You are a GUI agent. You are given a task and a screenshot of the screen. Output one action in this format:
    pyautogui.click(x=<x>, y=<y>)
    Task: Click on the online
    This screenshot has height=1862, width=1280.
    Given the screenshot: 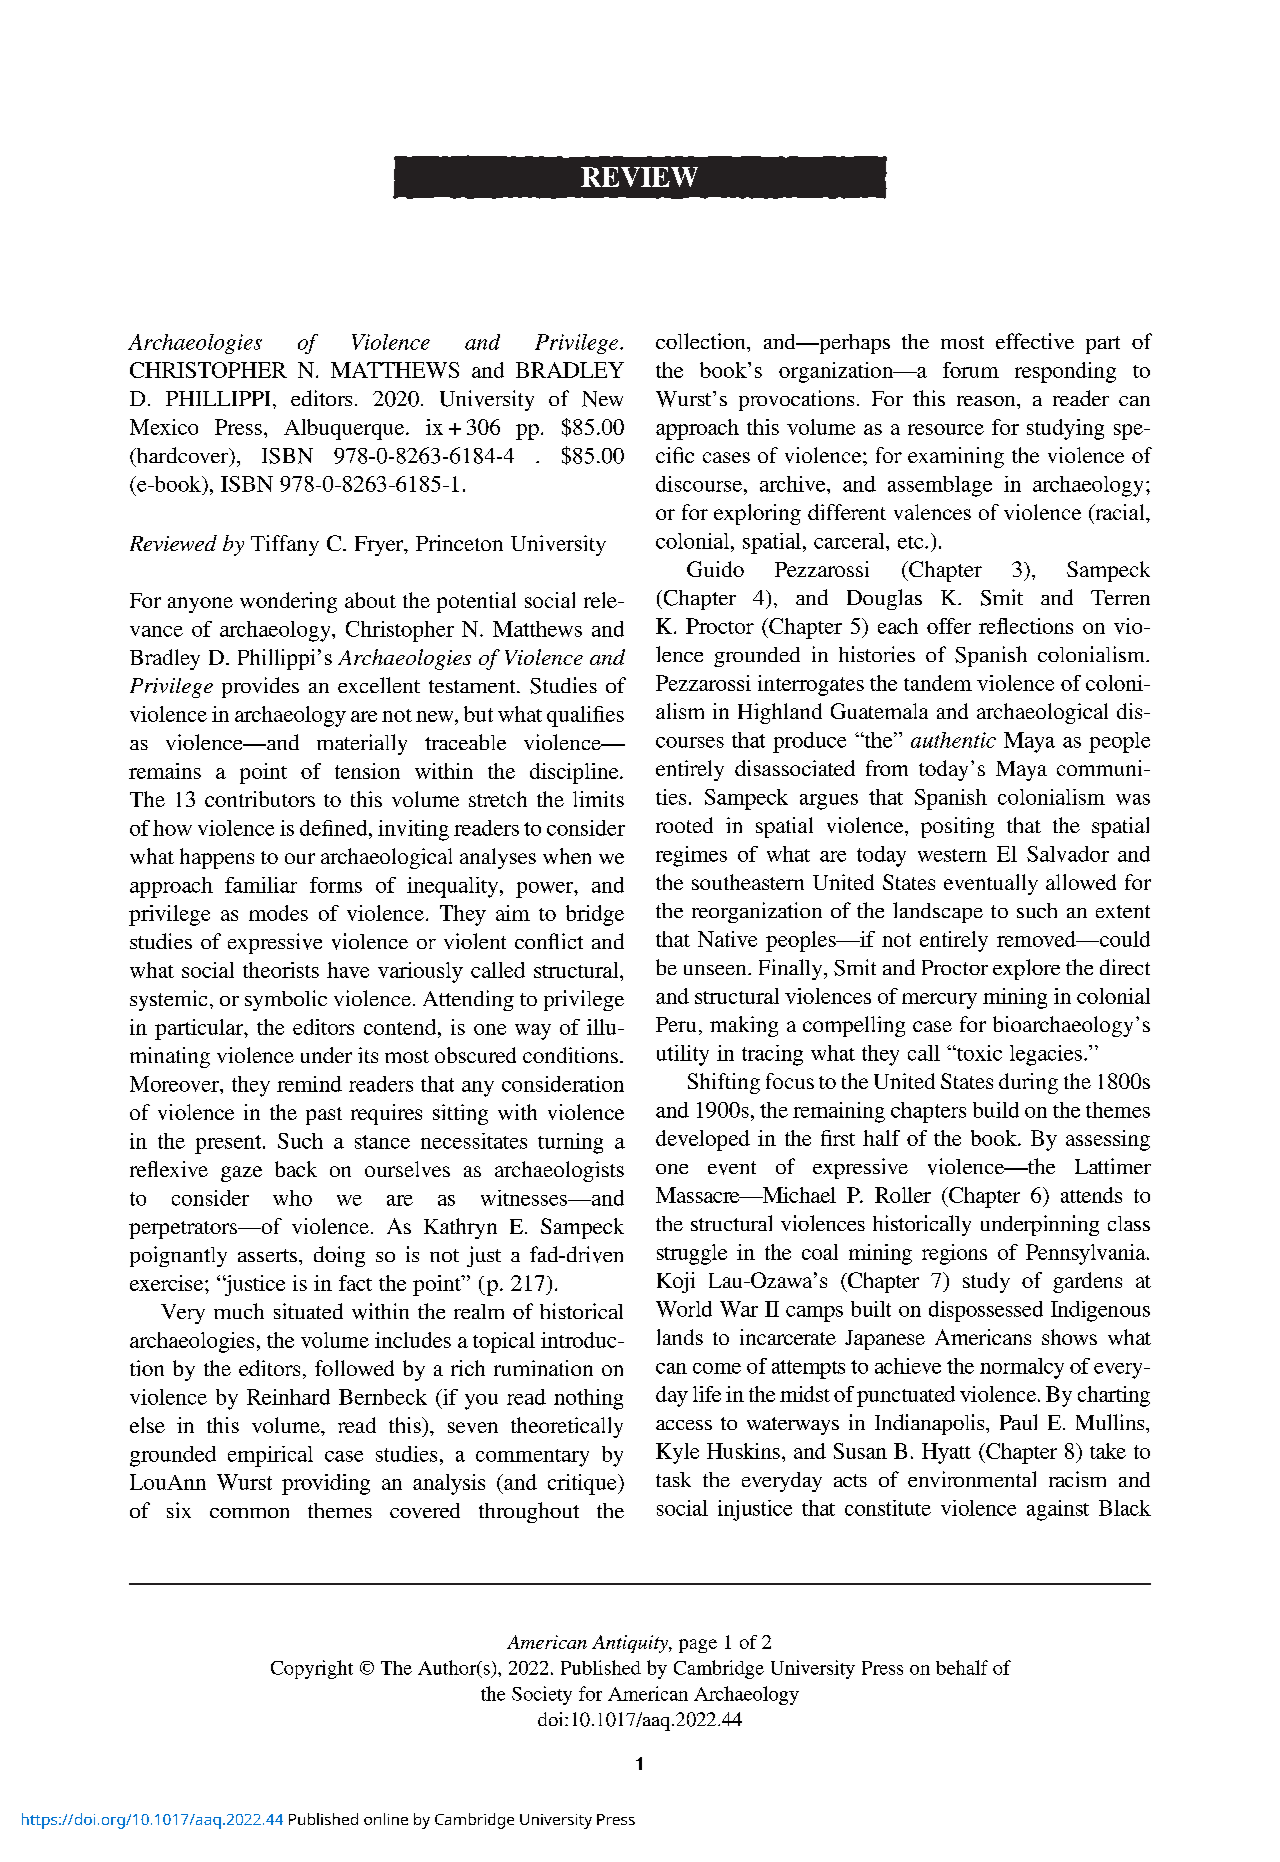 What is the action you would take?
    pyautogui.click(x=386, y=1819)
